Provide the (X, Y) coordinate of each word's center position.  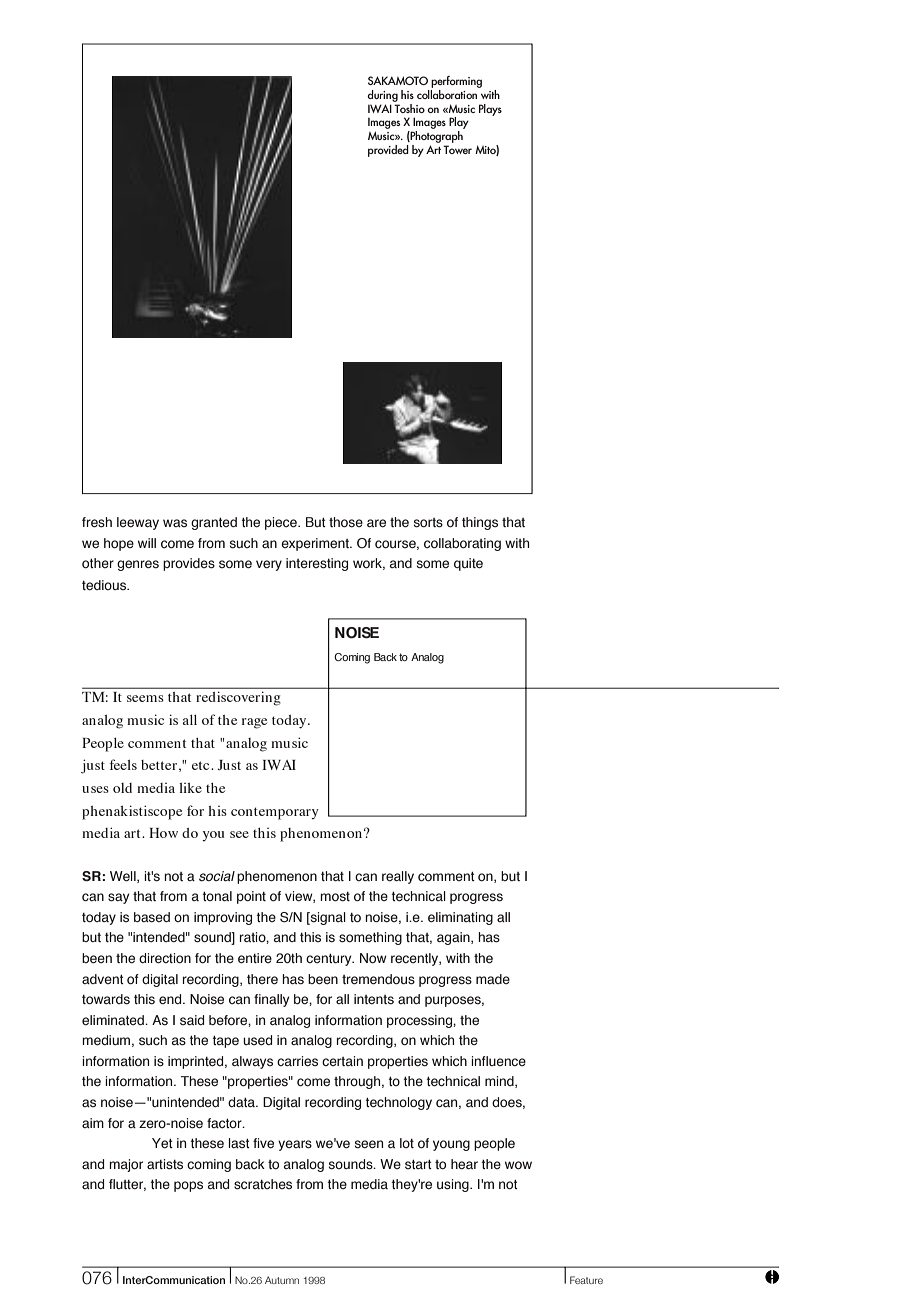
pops (188, 1186)
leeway (138, 523)
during (382, 96)
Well (124, 877)
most (335, 897)
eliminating (460, 918)
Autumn (282, 1280)
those (346, 522)
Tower (457, 149)
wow (518, 1165)
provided (388, 151)
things (480, 523)
